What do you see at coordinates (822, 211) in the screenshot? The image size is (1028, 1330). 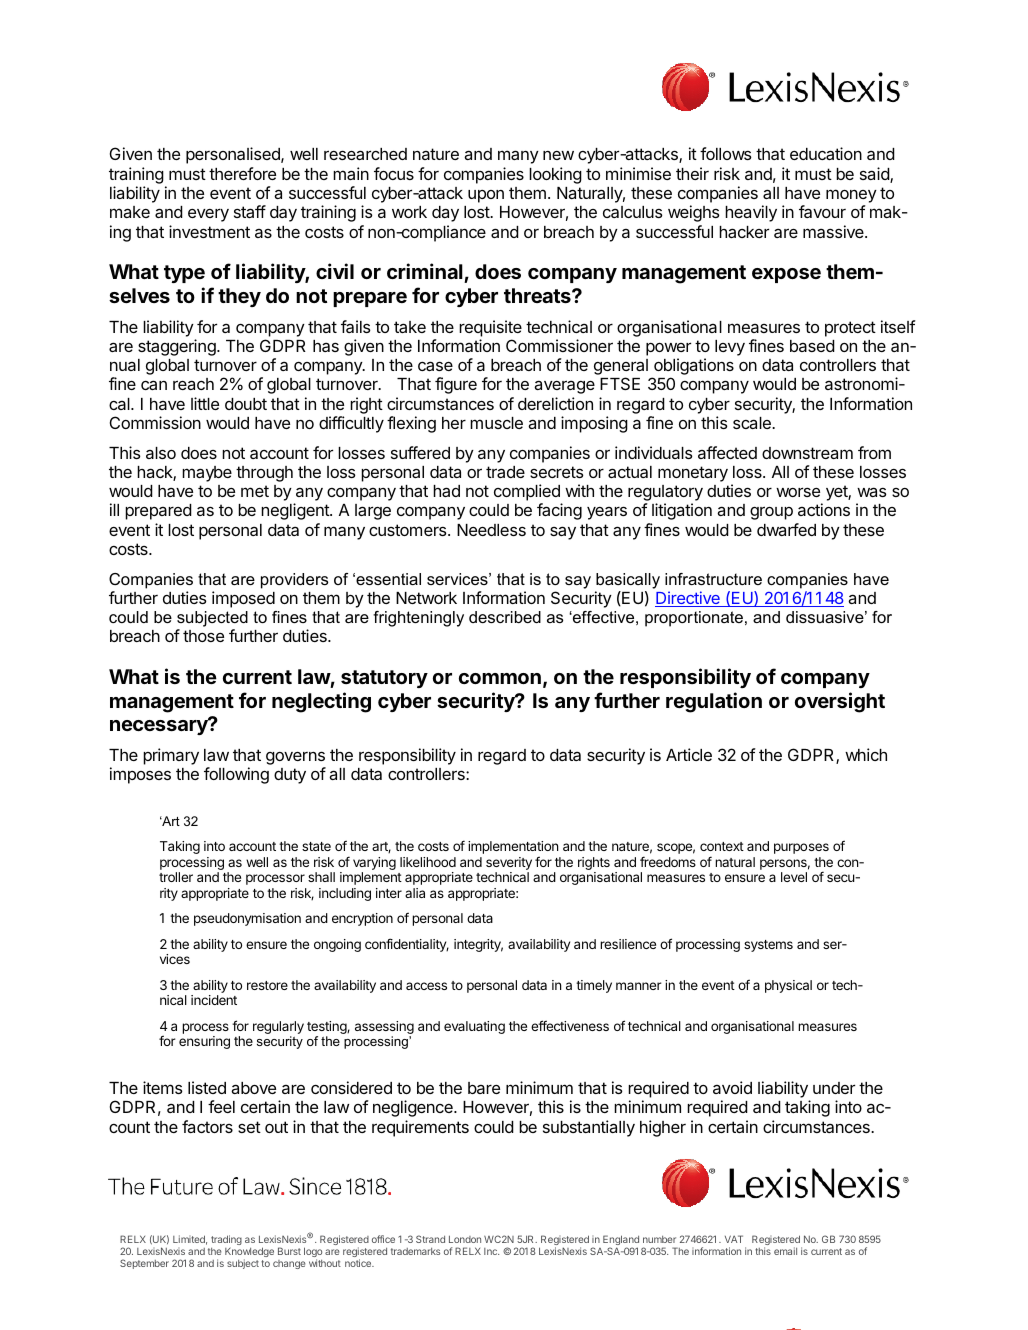 I see `favour` at bounding box center [822, 211].
